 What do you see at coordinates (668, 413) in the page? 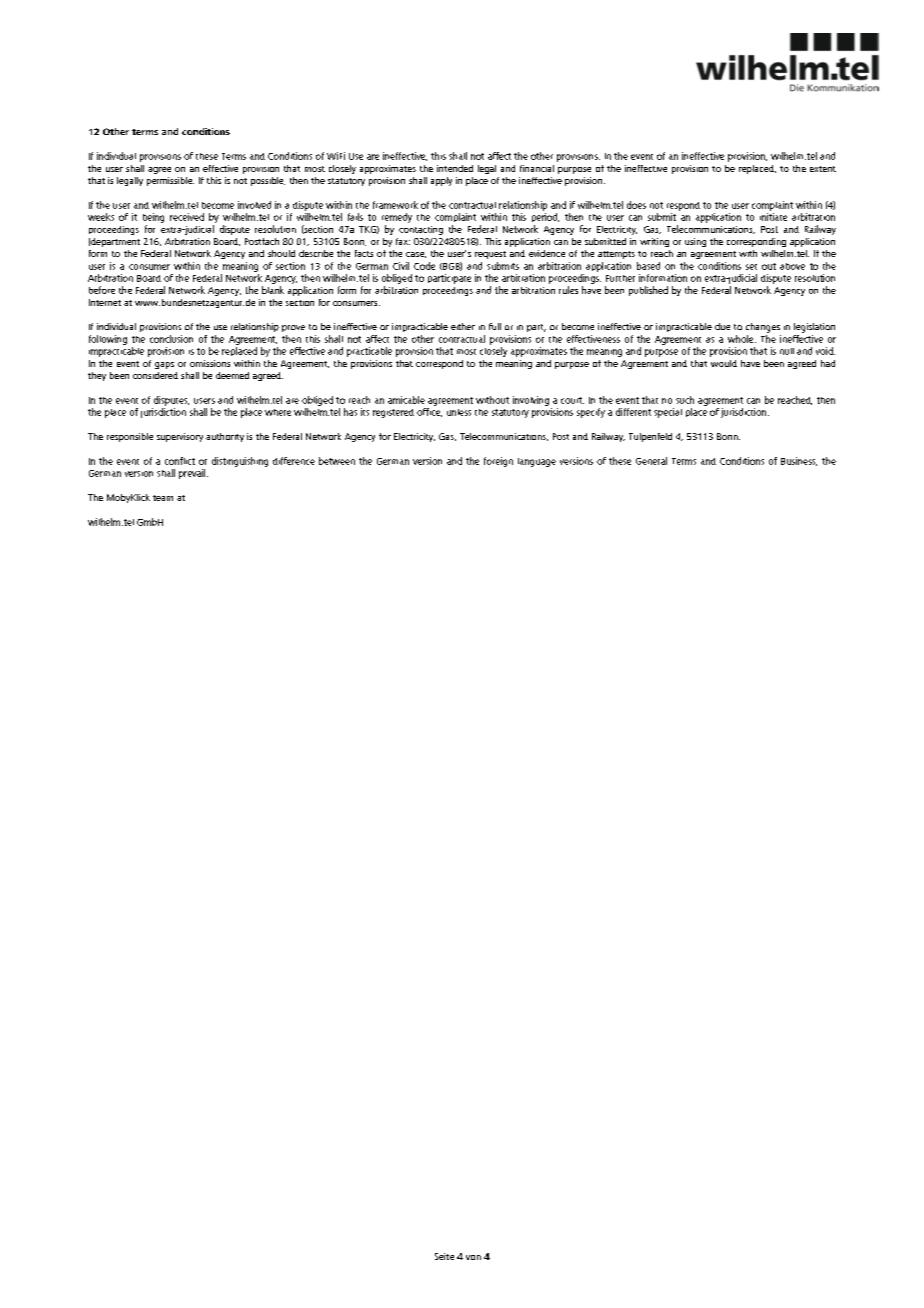
I see `special` at bounding box center [668, 413].
